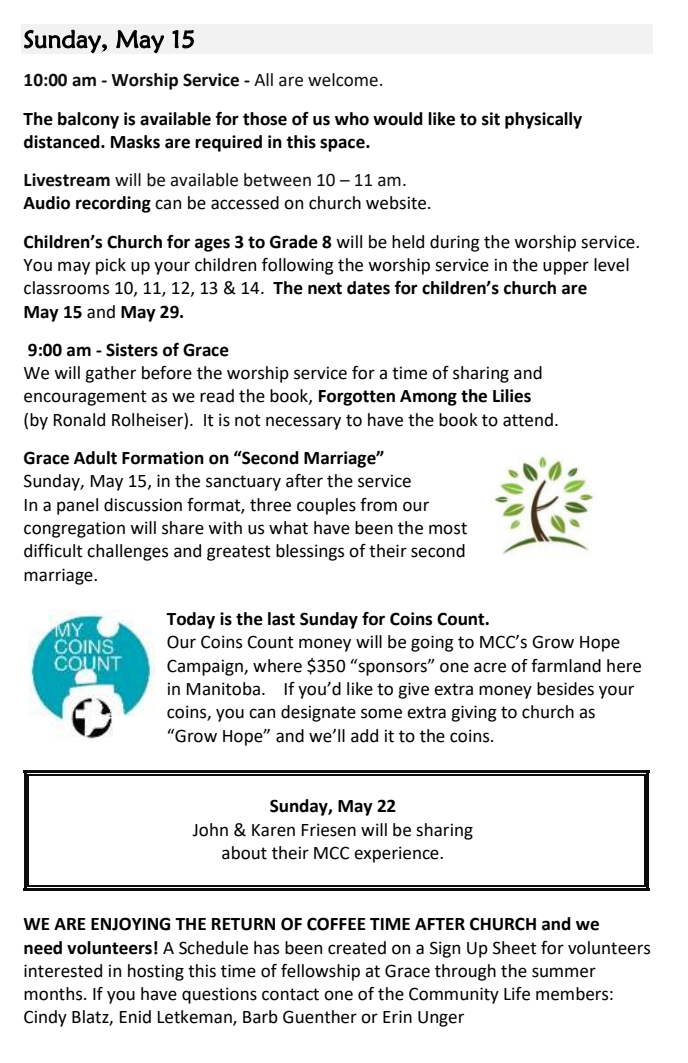  I want to click on who, so click(352, 119).
